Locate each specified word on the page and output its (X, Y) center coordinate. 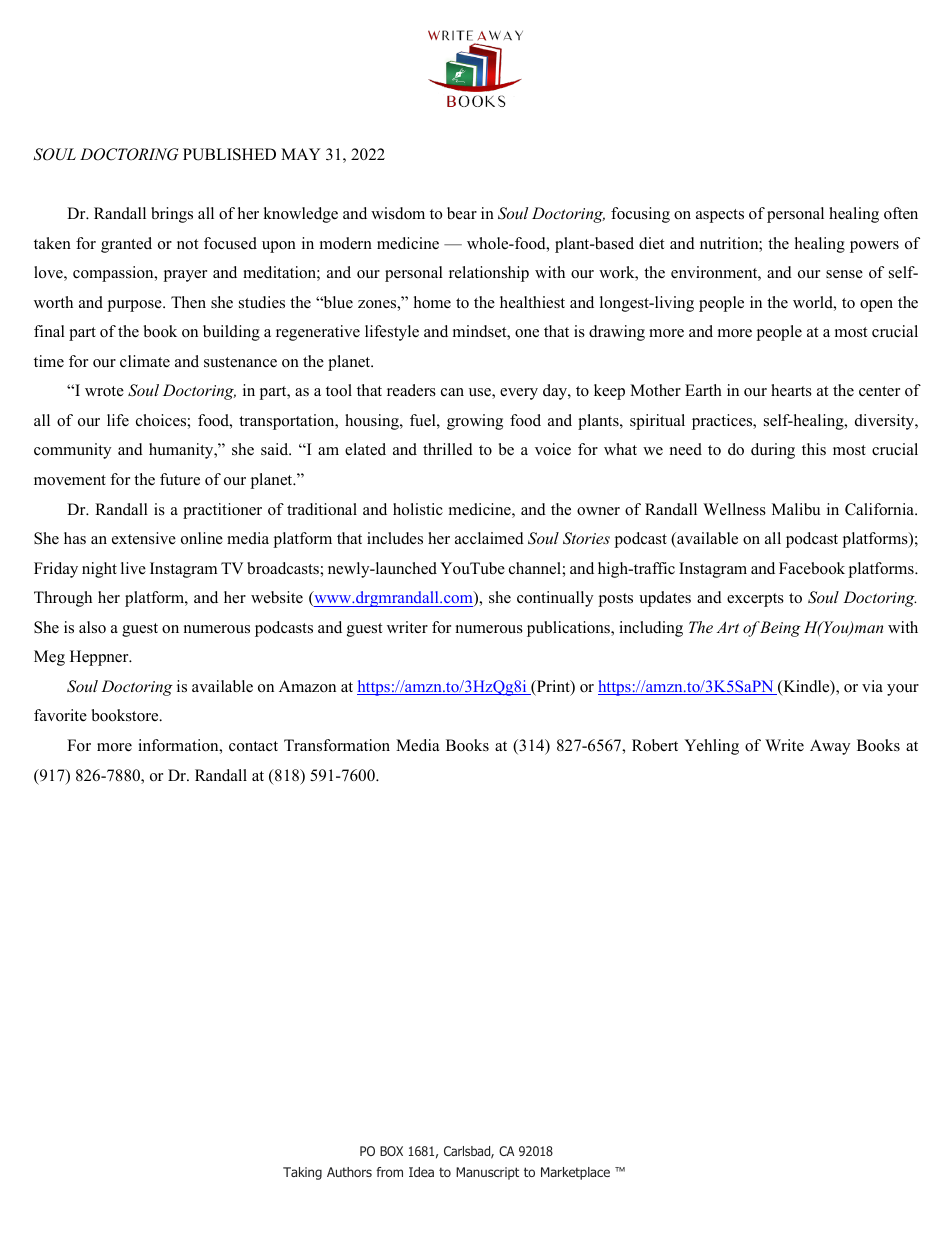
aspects (720, 216)
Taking (302, 1173)
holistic (418, 509)
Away (830, 747)
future (180, 479)
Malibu (796, 509)
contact (253, 746)
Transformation (337, 745)
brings (172, 215)
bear (462, 213)
